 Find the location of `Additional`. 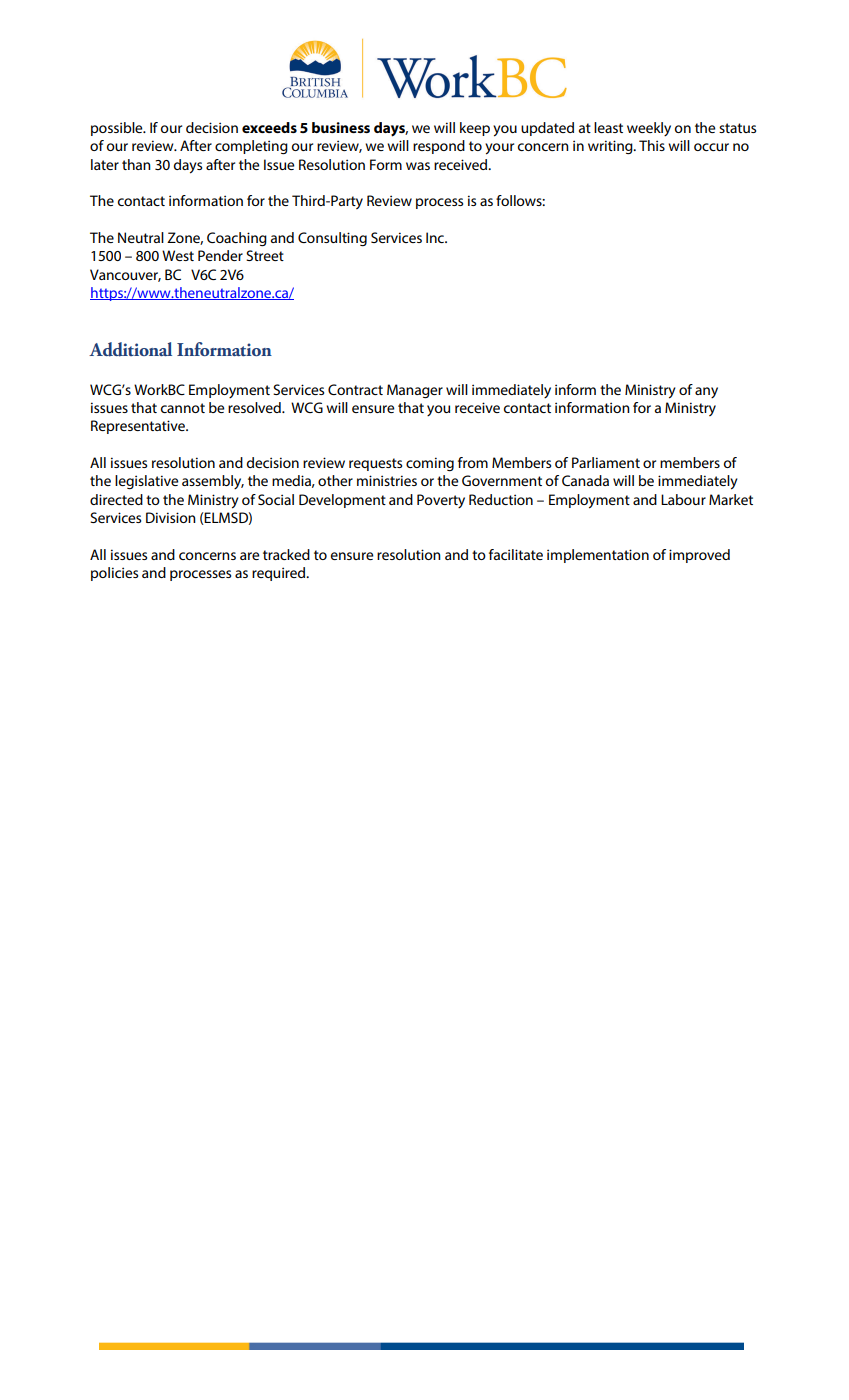

Additional is located at coordinates (130, 349).
